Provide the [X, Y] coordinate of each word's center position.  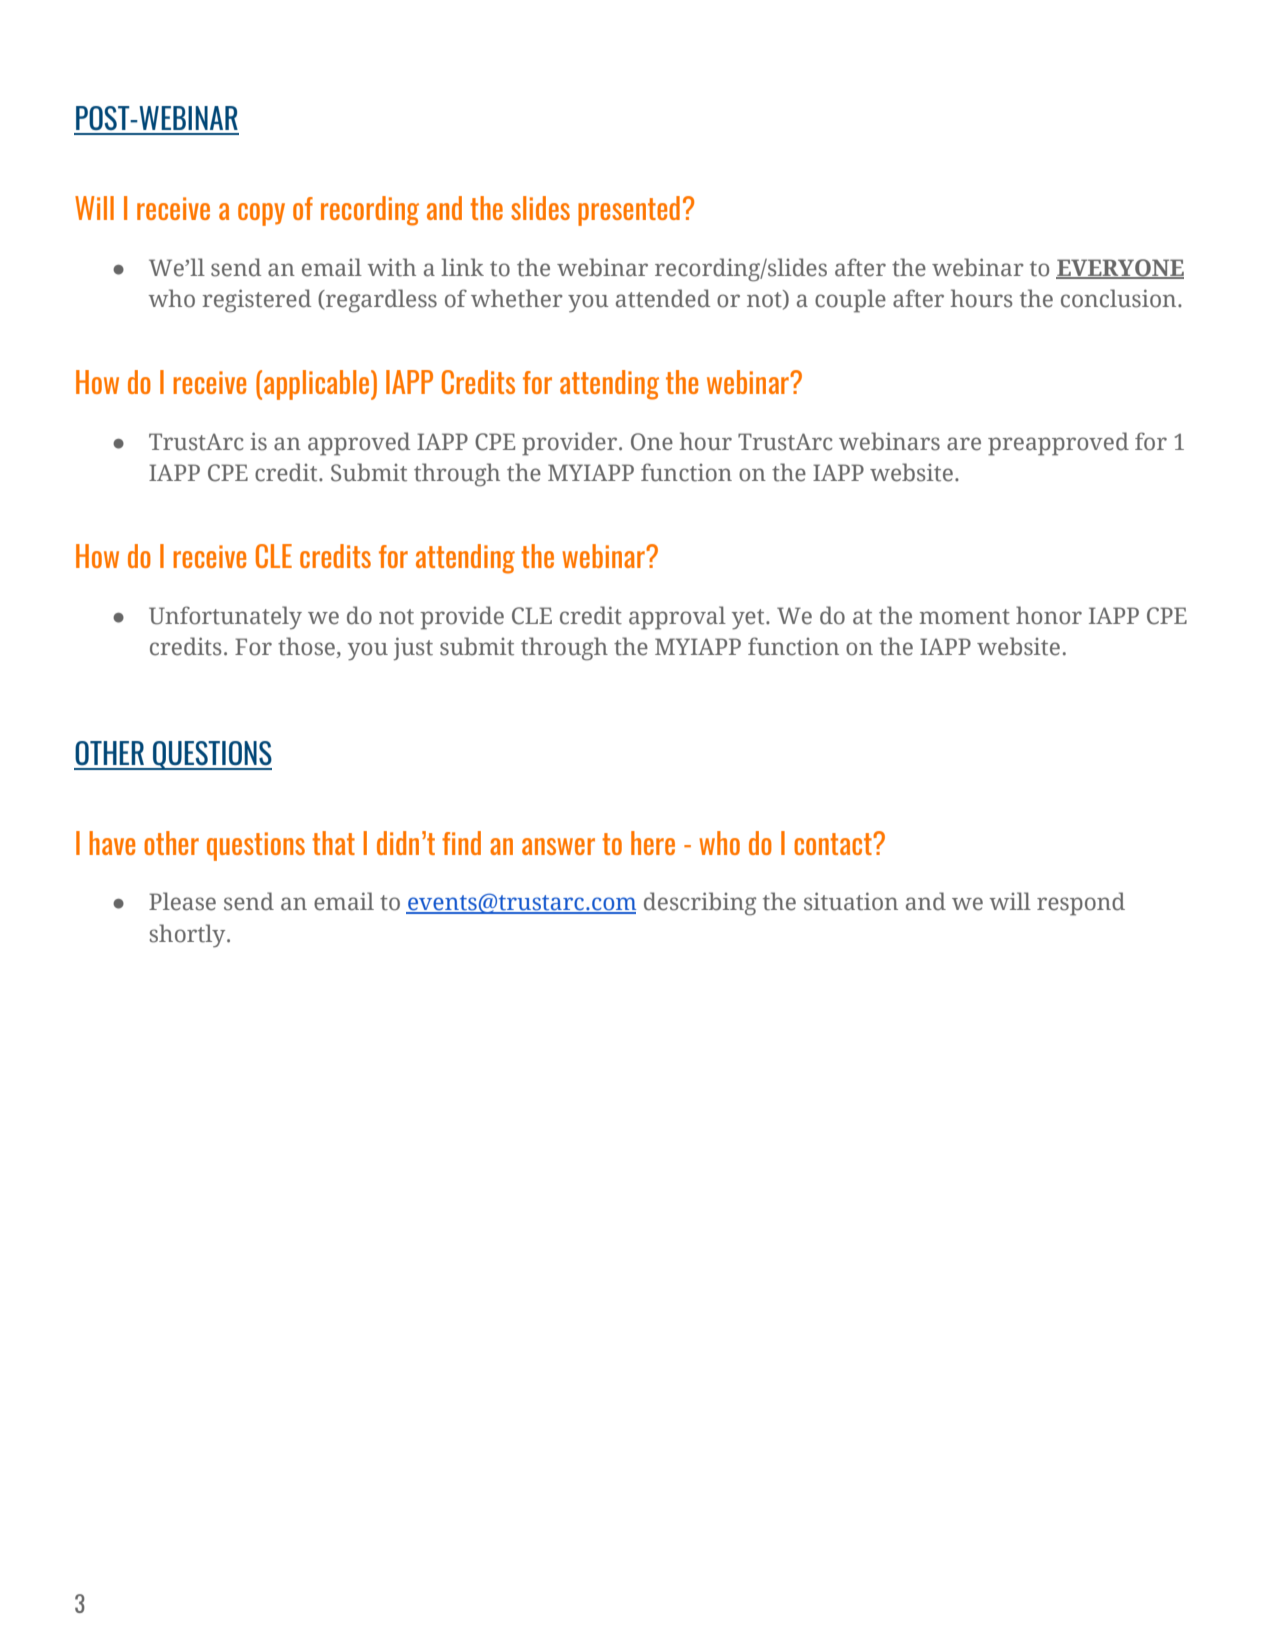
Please [182, 901]
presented [629, 211]
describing [700, 904]
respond [1081, 904]
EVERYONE [1120, 269]
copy [261, 214]
